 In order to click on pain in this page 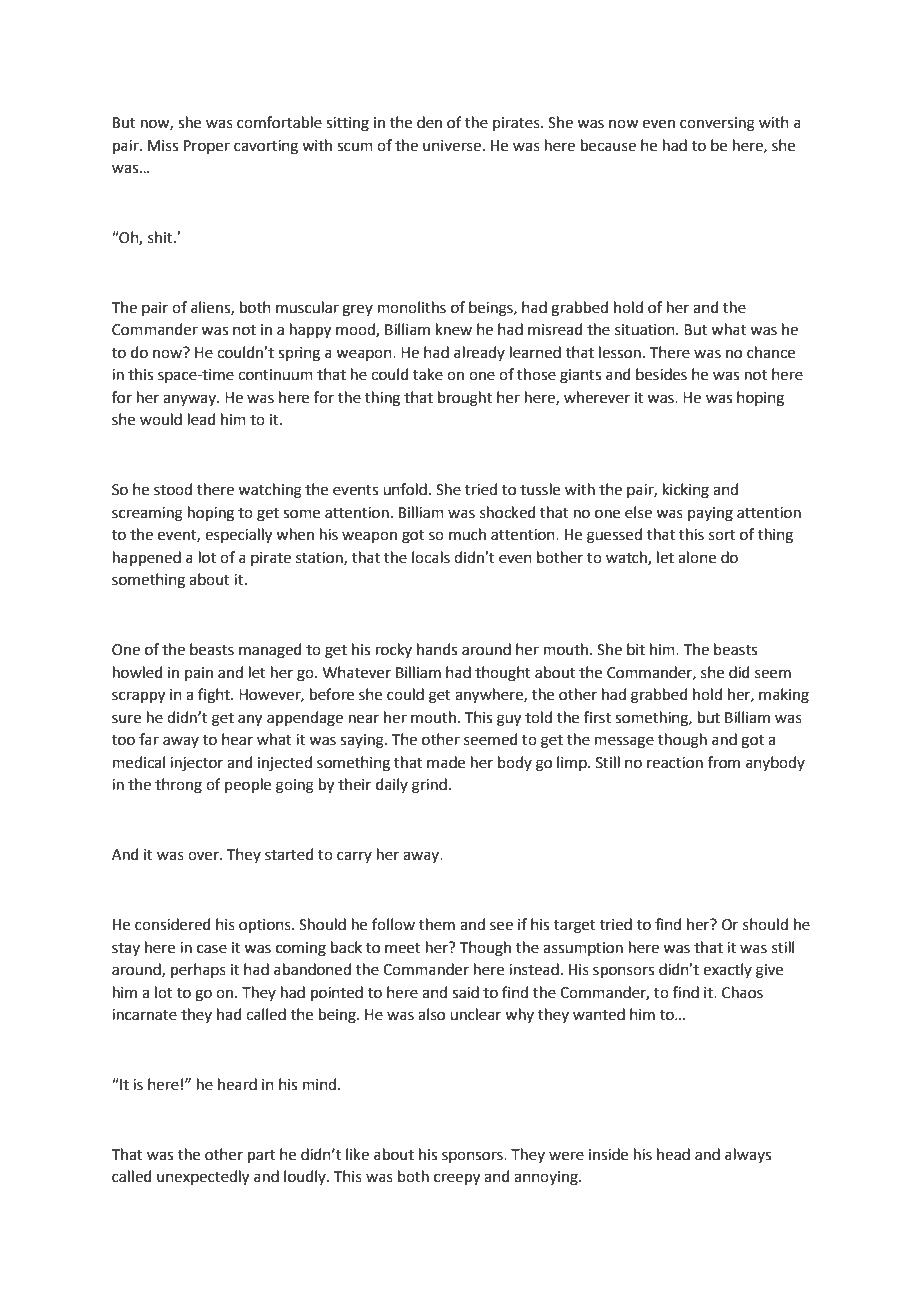, I will do `click(199, 674)`.
